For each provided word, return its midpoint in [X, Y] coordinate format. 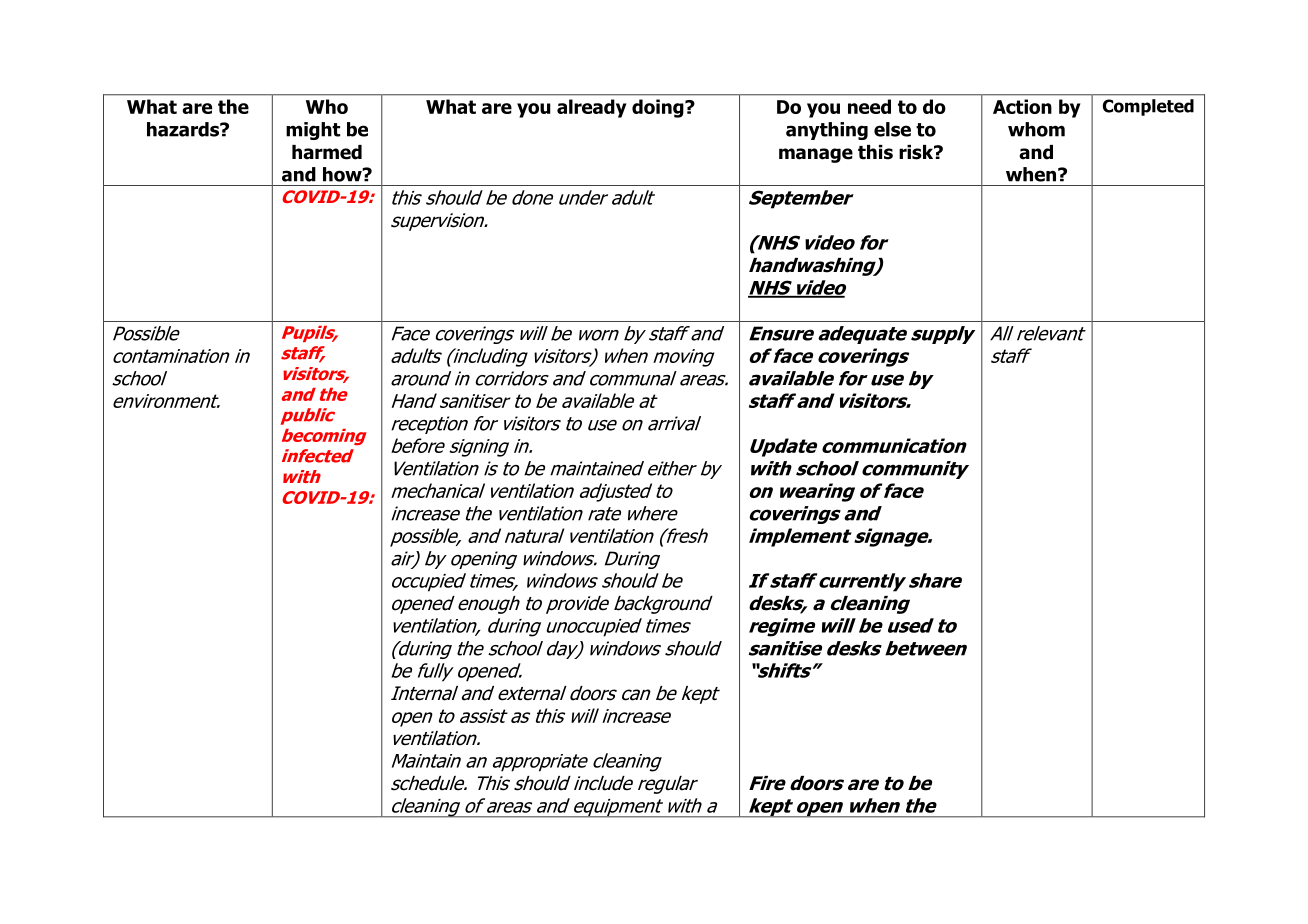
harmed [327, 152]
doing [659, 108]
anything [827, 131]
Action [1022, 106]
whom [1036, 129]
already [592, 108]
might [313, 131]
